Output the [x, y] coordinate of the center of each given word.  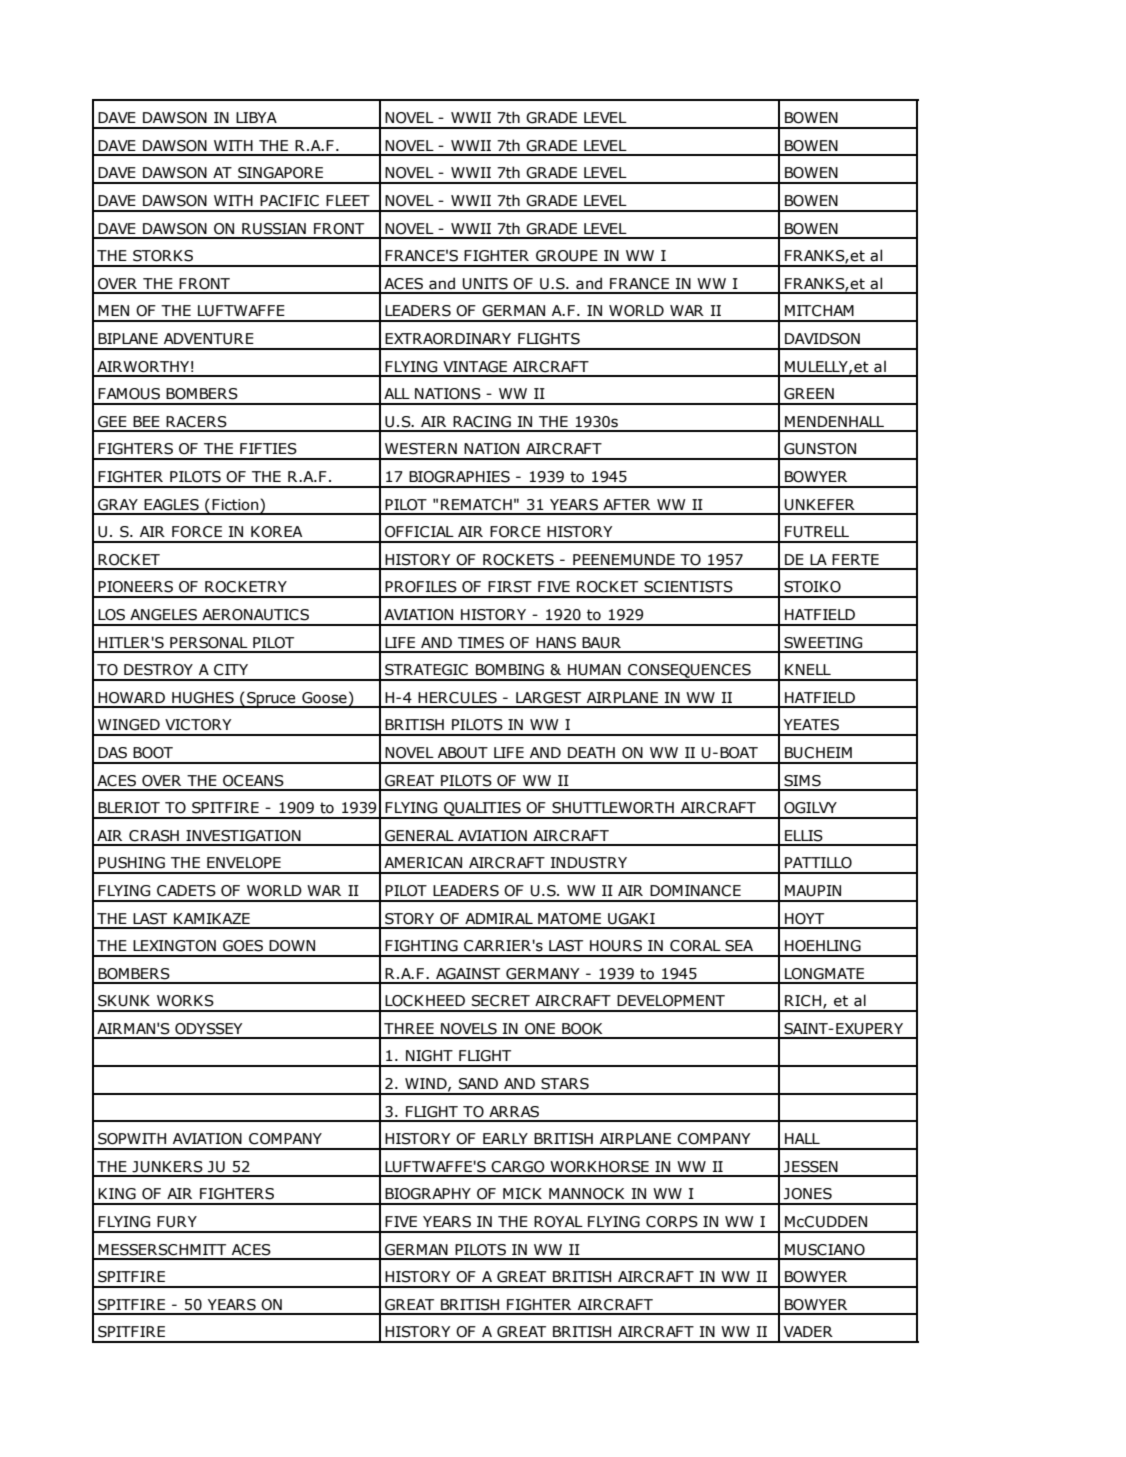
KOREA [276, 532]
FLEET [348, 200]
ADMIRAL [499, 918]
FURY [177, 1222]
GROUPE [567, 256]
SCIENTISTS [688, 587]
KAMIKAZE [212, 918]
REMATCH [476, 505]
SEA [739, 946]
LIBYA [256, 117]
